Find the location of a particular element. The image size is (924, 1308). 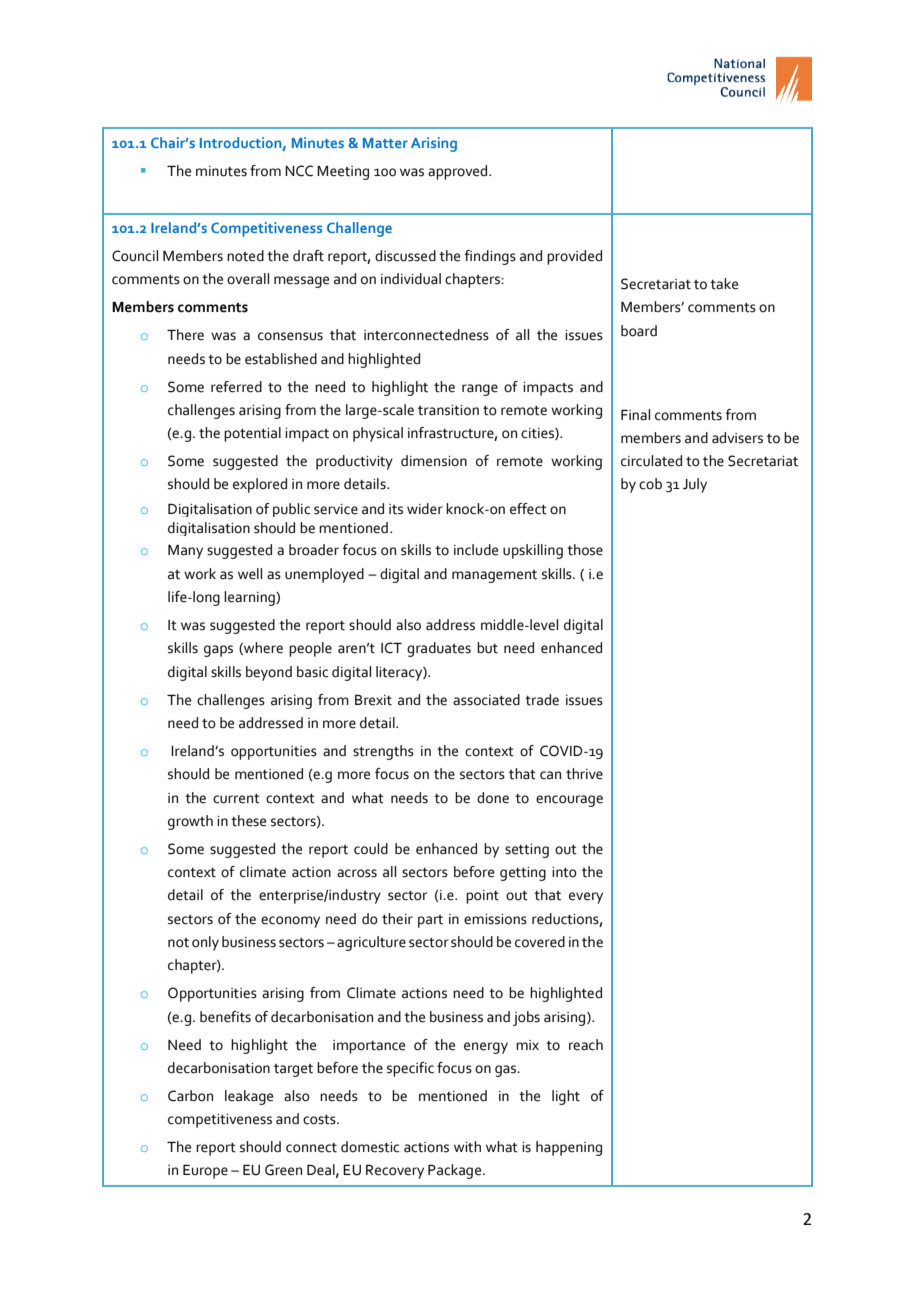

Europe is located at coordinates (205, 1172).
